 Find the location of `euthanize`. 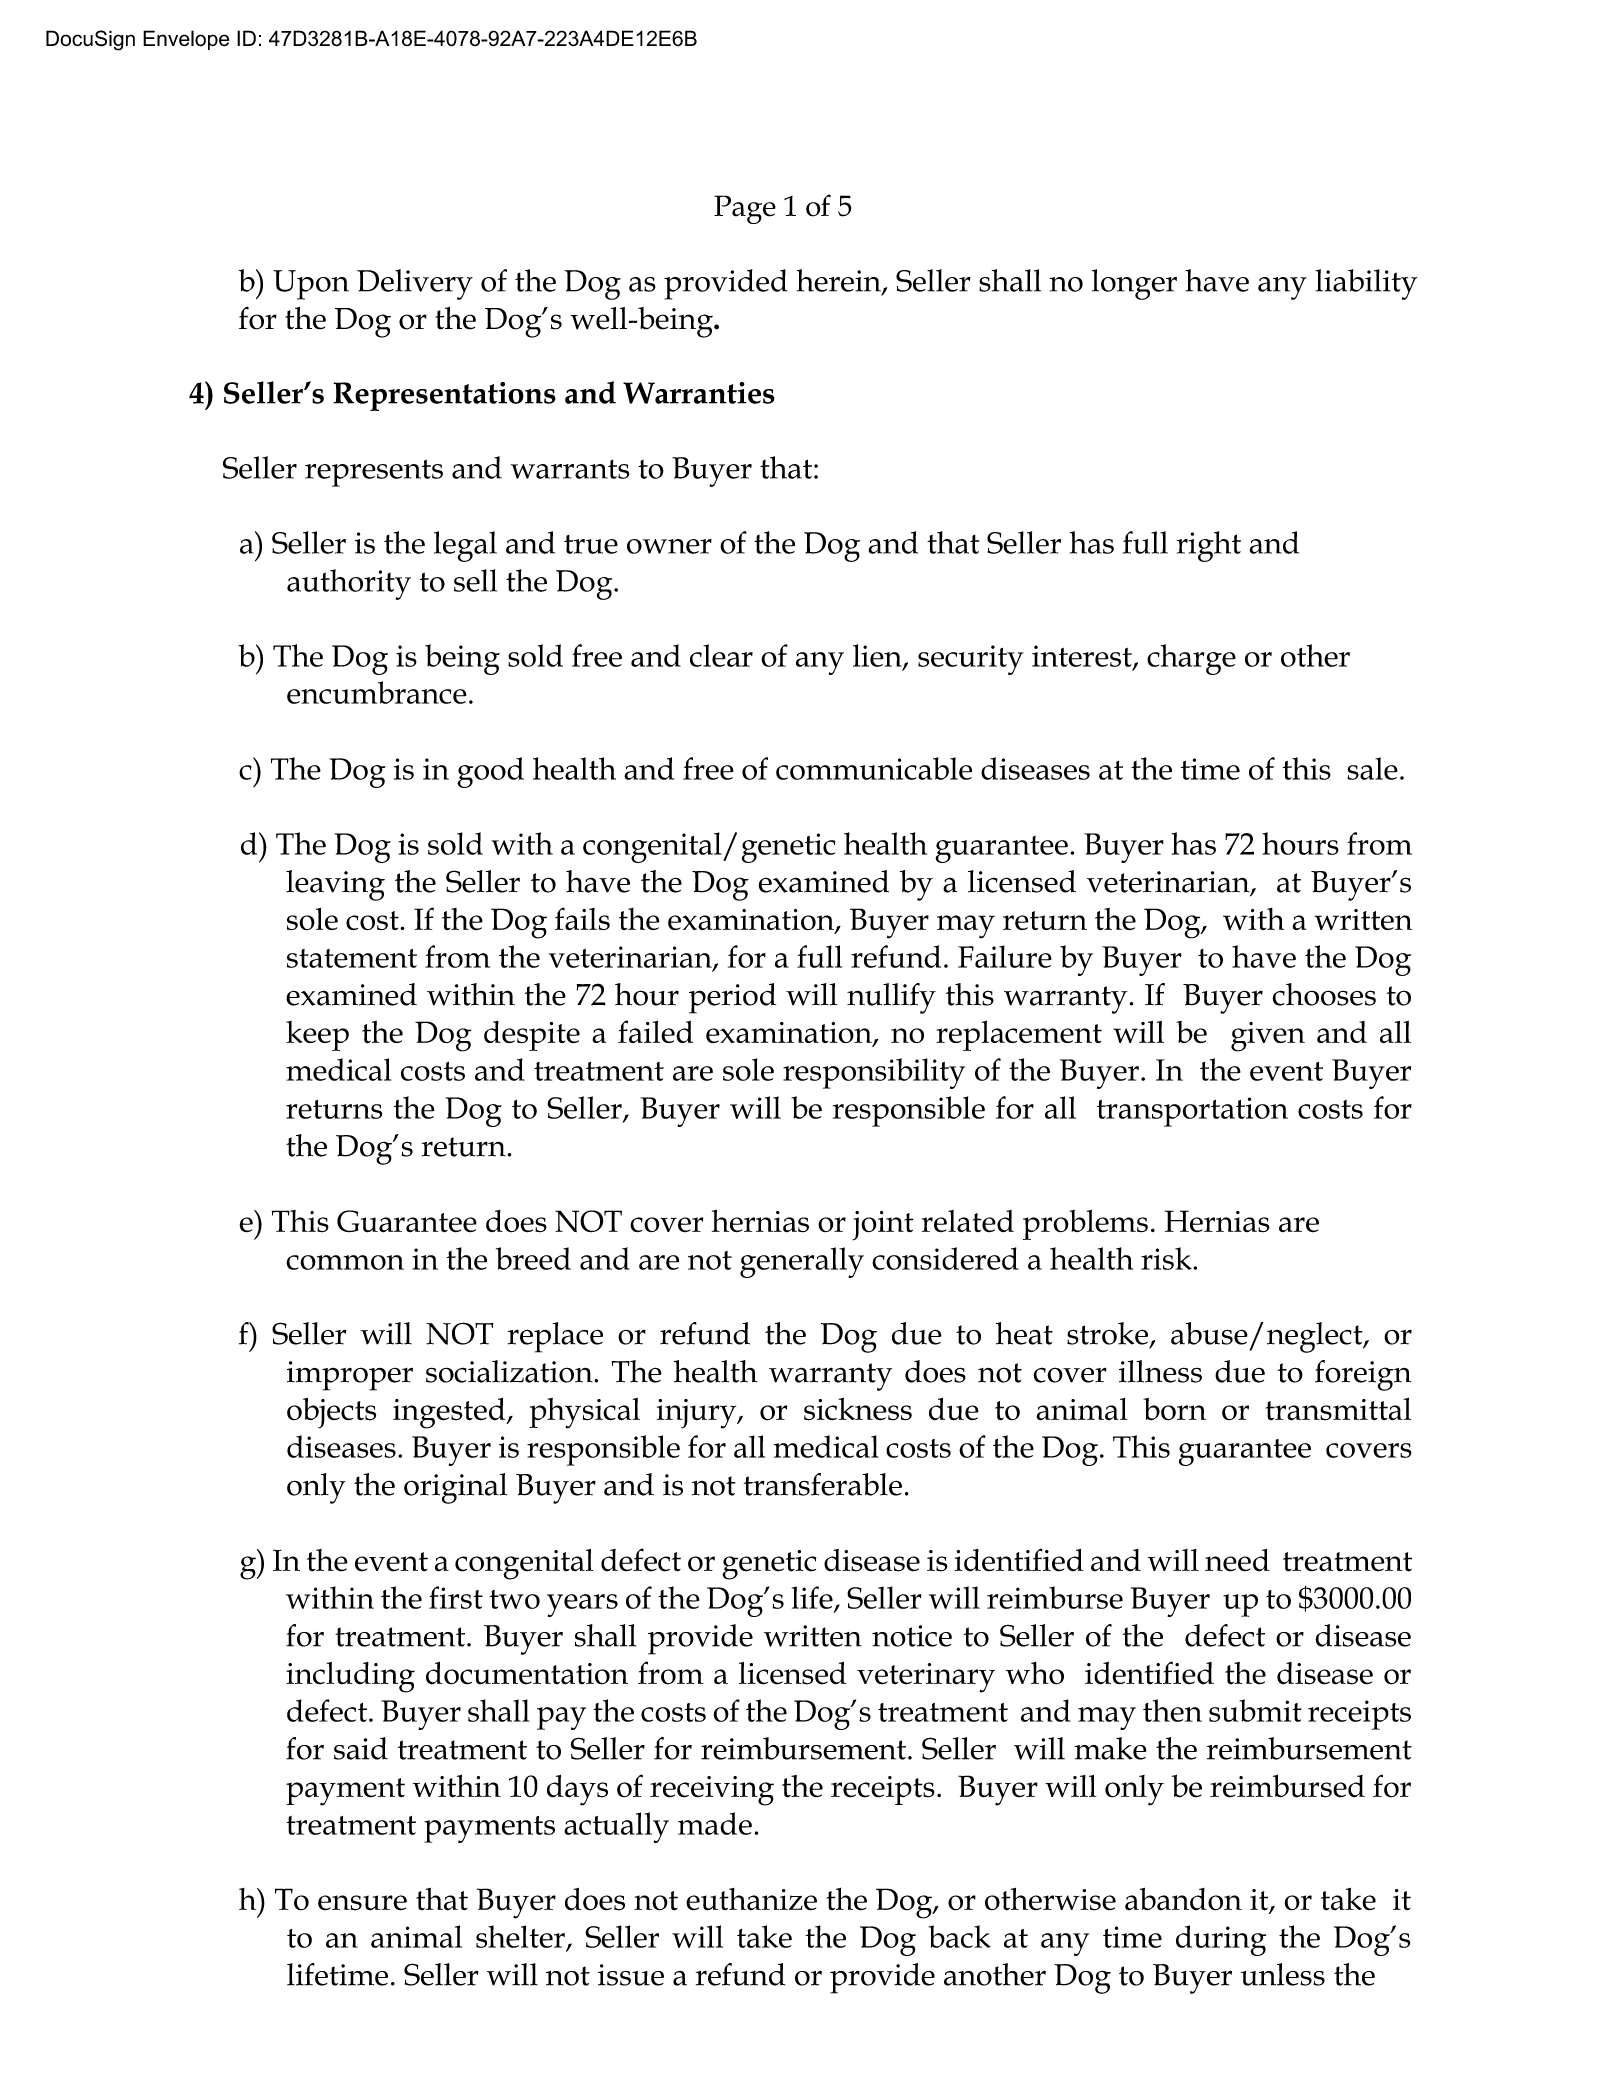

euthanize is located at coordinates (751, 1899).
